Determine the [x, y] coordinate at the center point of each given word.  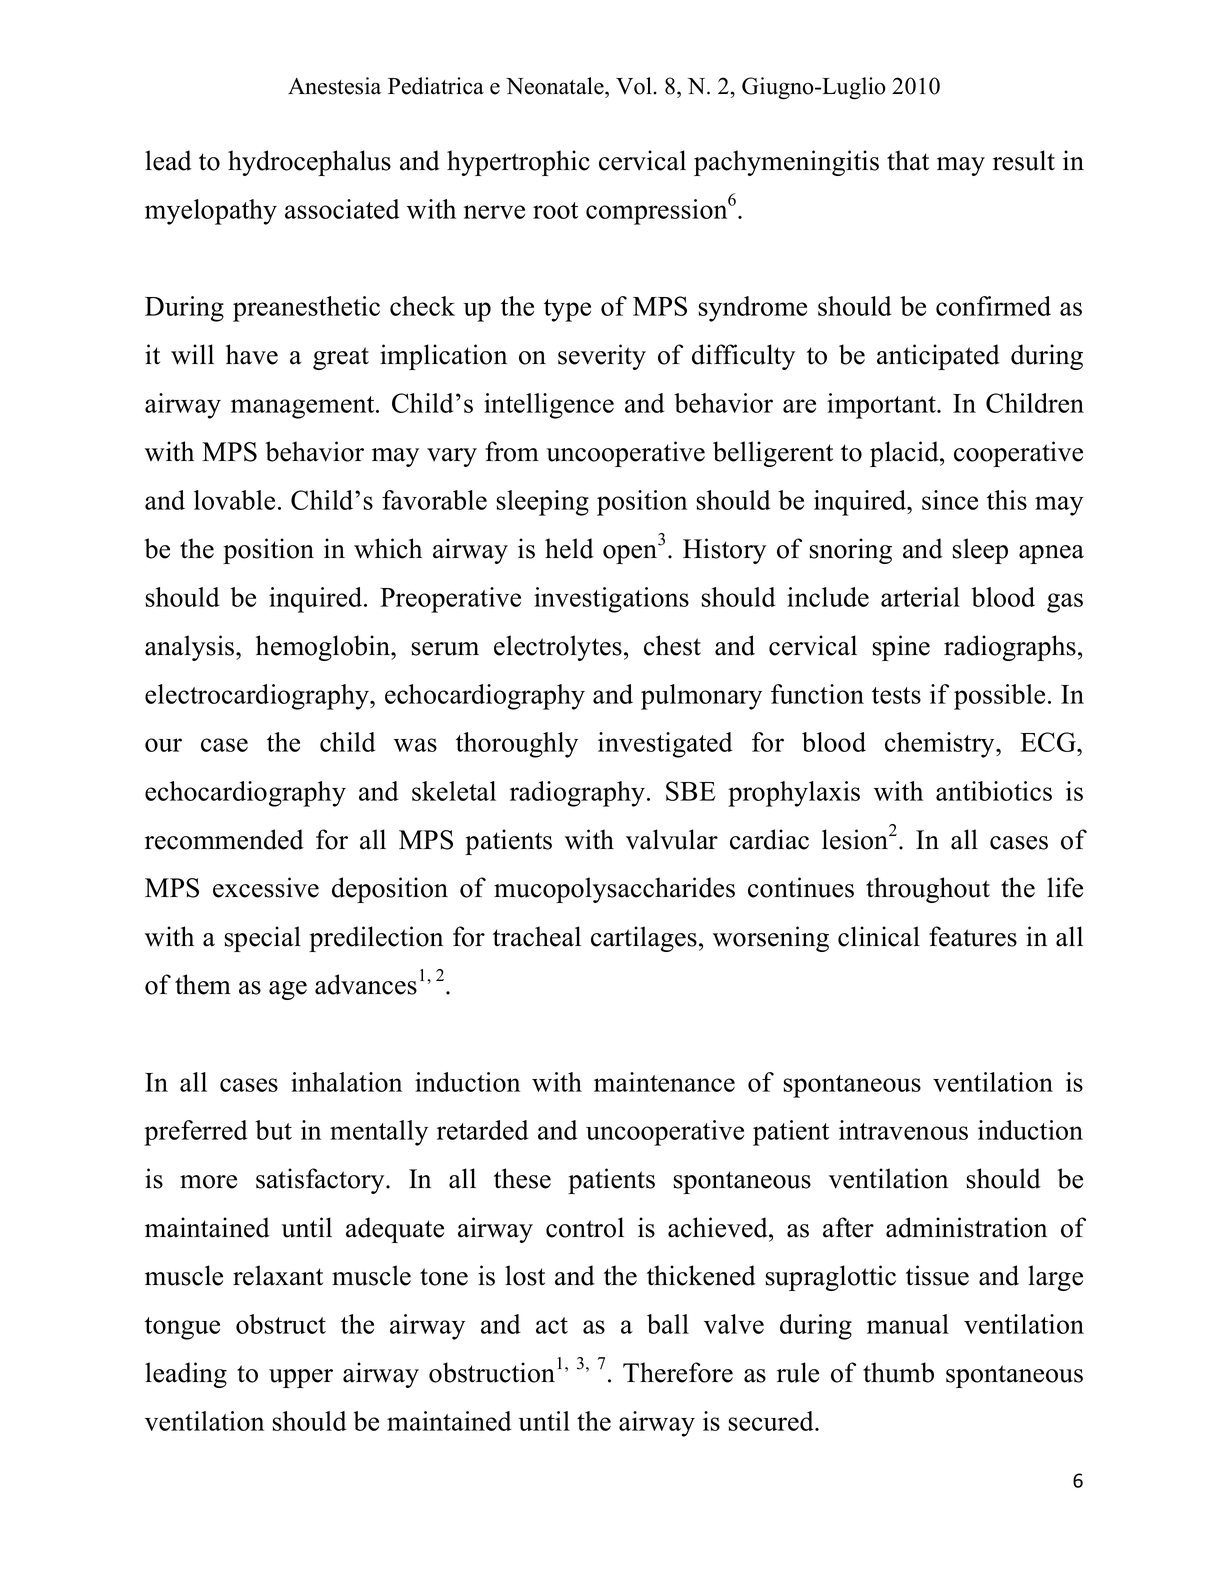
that [908, 160]
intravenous [903, 1130]
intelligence [549, 406]
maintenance [664, 1082]
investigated [665, 745]
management [304, 407]
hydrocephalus [309, 163]
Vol [635, 86]
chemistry [941, 745]
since [950, 500]
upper [301, 1378]
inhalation [346, 1082]
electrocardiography [258, 697]
